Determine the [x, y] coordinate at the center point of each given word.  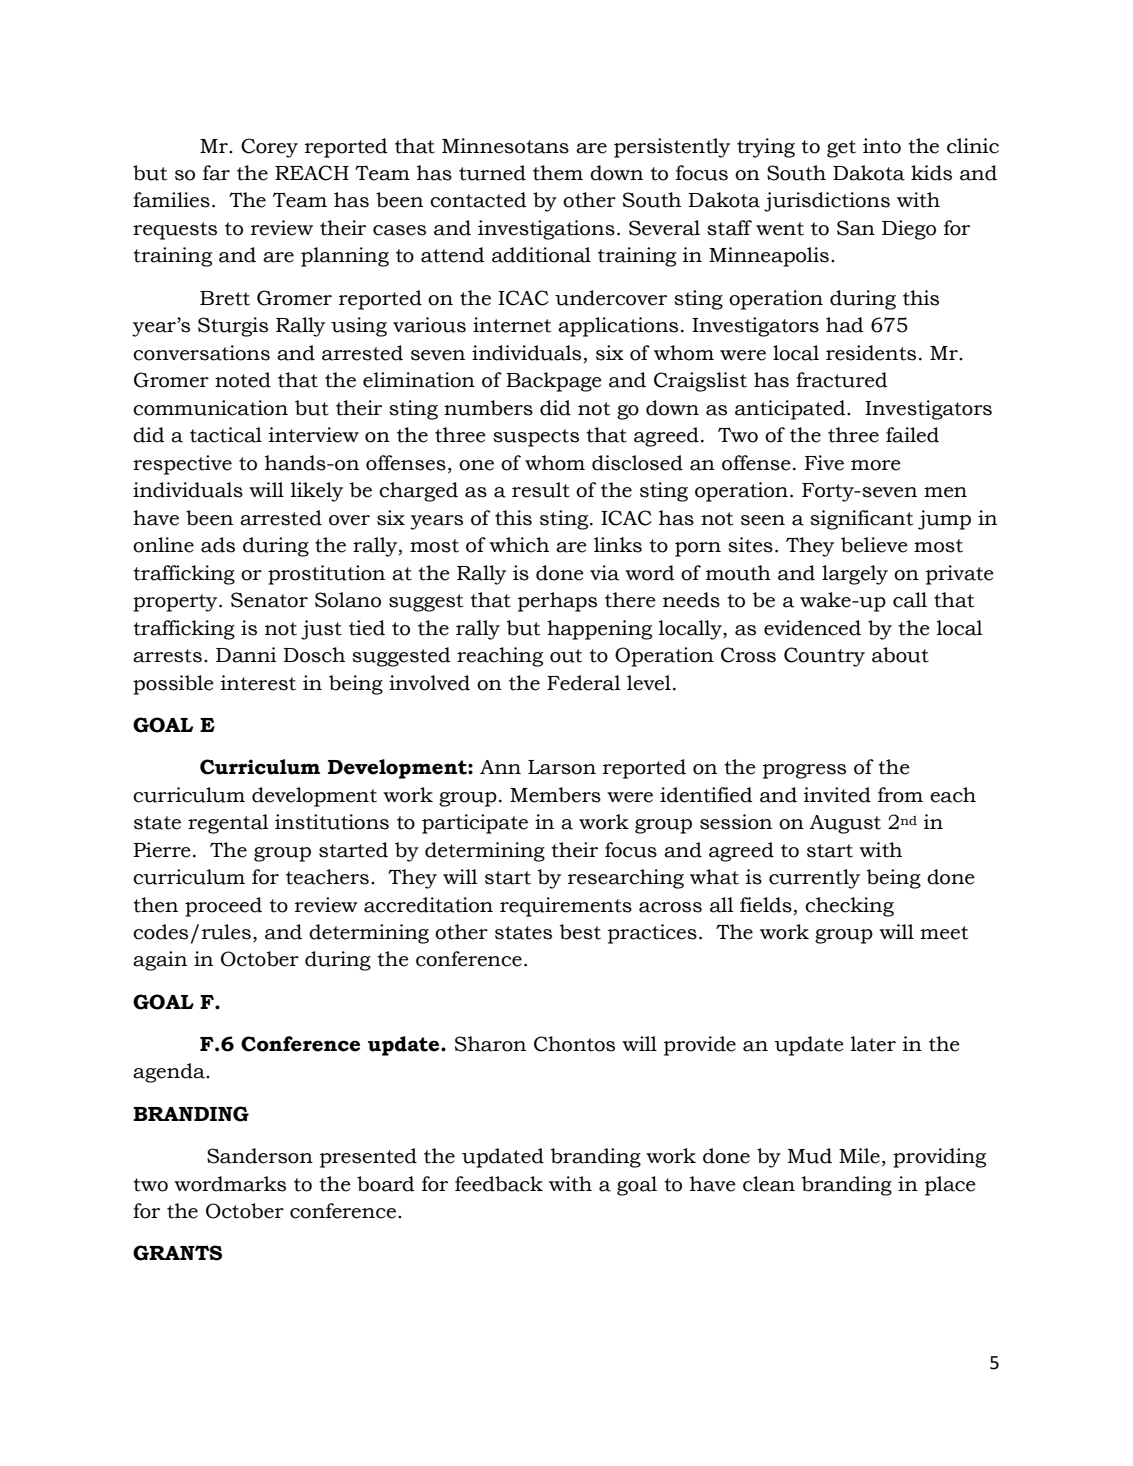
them [558, 173]
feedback [499, 1184]
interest [258, 683]
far [216, 173]
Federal [584, 683]
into [882, 146]
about [900, 655]
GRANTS [177, 1253]
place [950, 1186]
